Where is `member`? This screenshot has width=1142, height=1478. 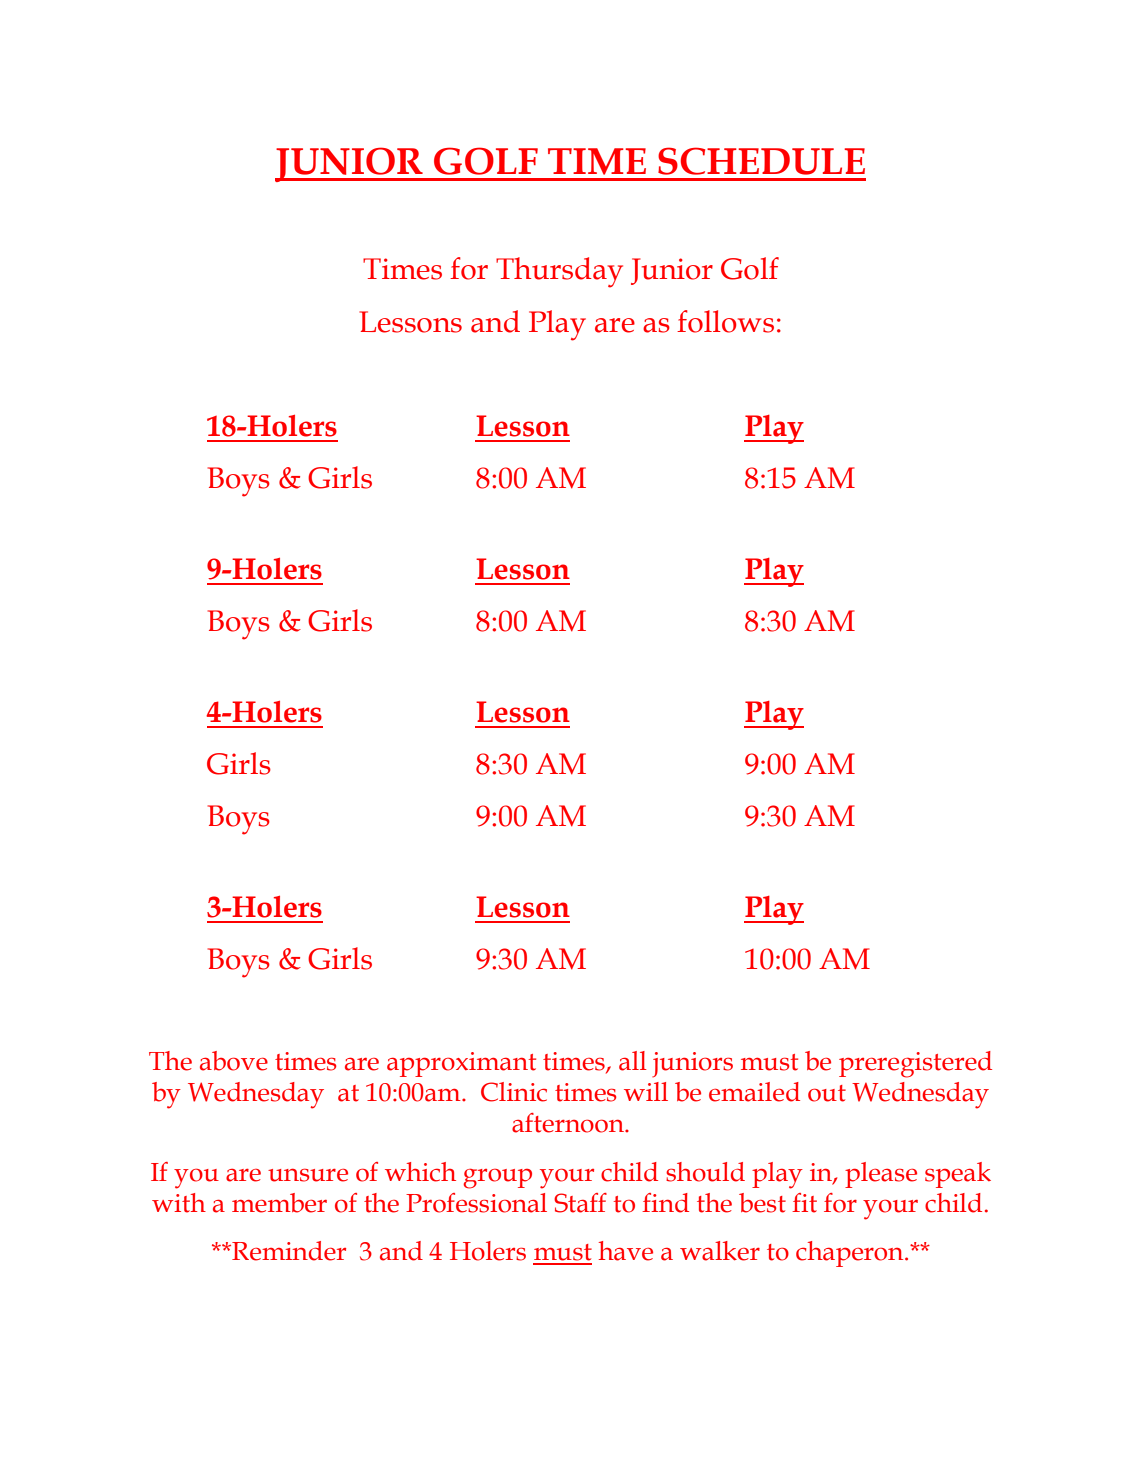
member is located at coordinates (279, 1203).
